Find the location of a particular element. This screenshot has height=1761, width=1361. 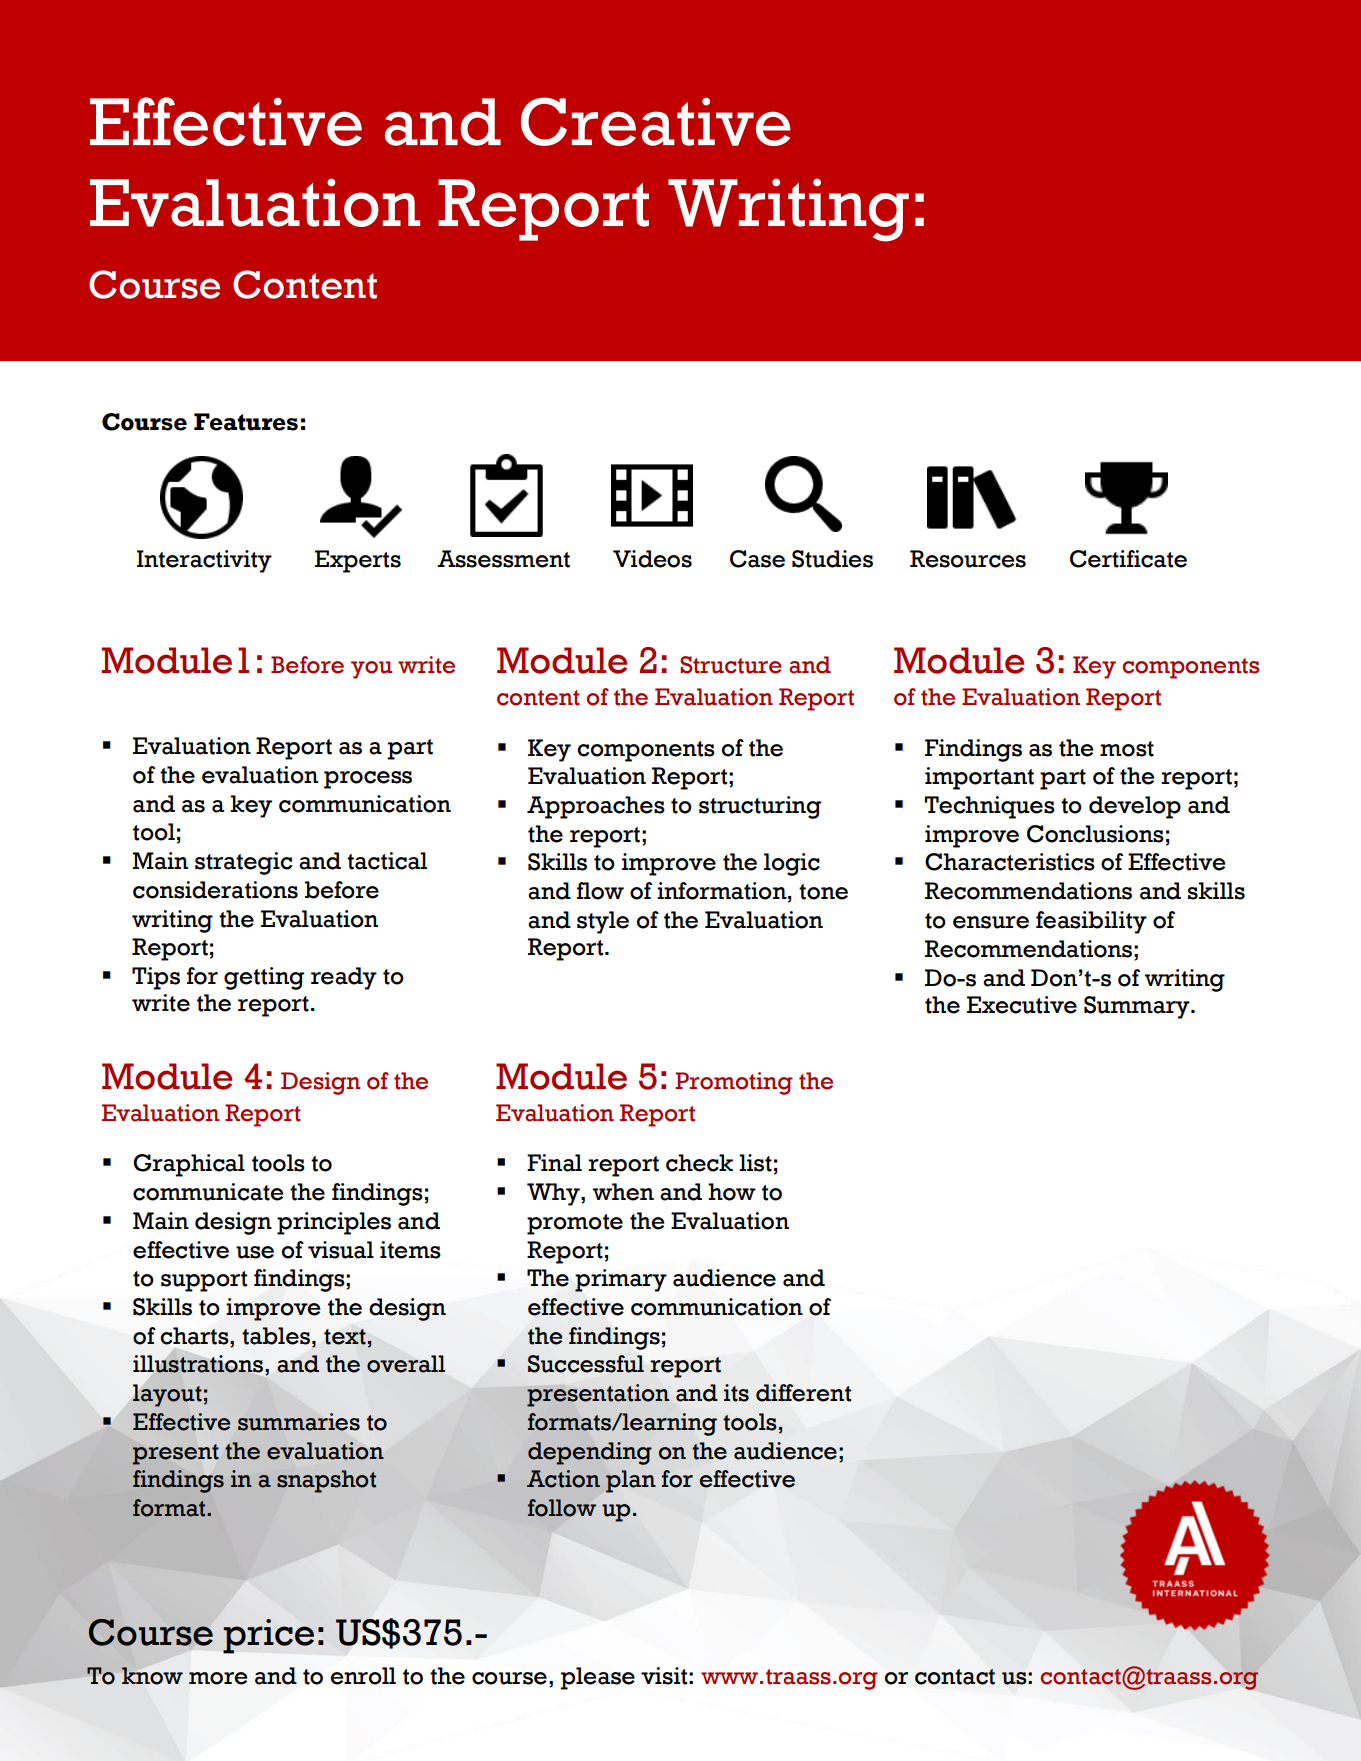

price is located at coordinates (268, 1636).
